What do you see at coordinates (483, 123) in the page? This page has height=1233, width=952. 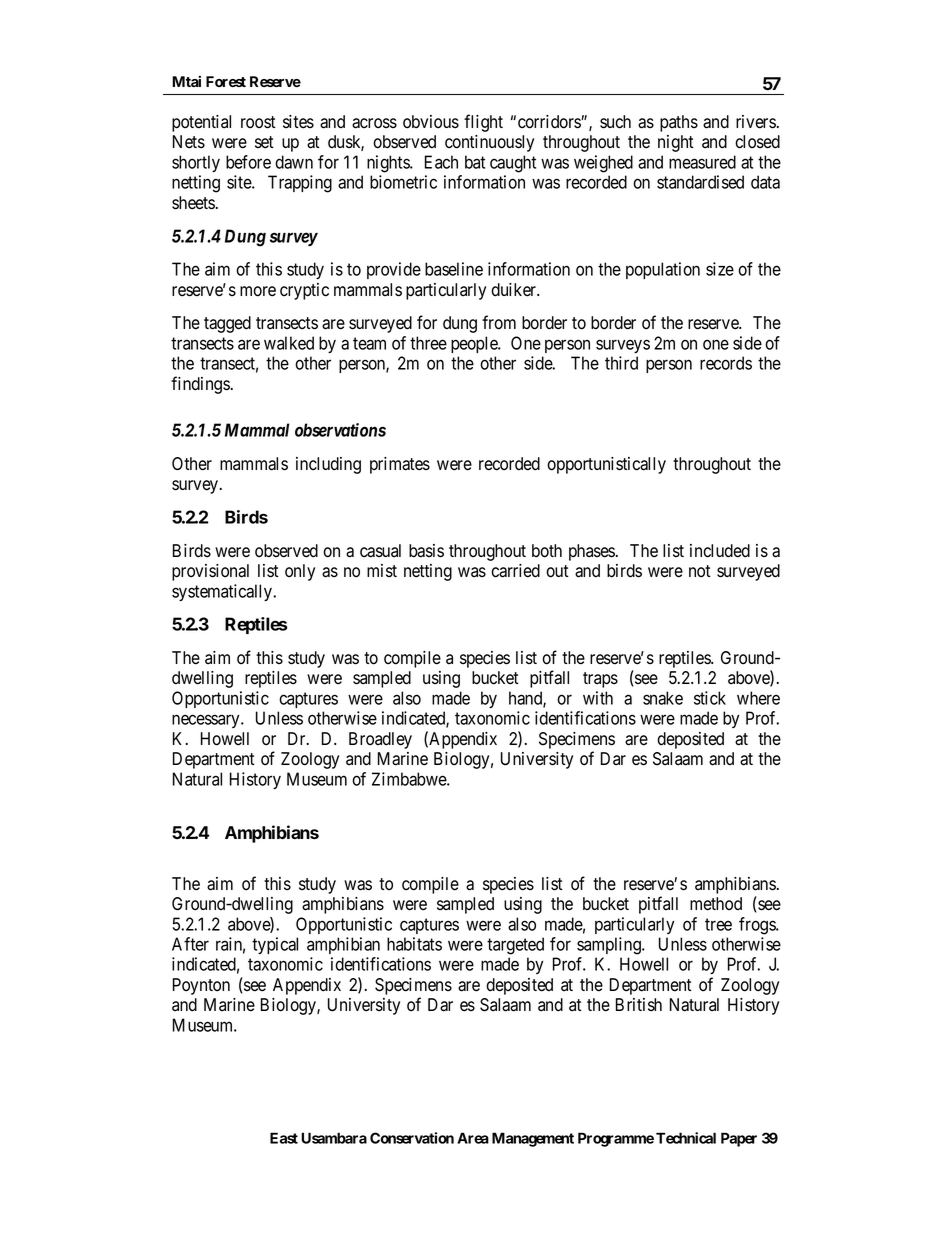 I see `flight` at bounding box center [483, 123].
